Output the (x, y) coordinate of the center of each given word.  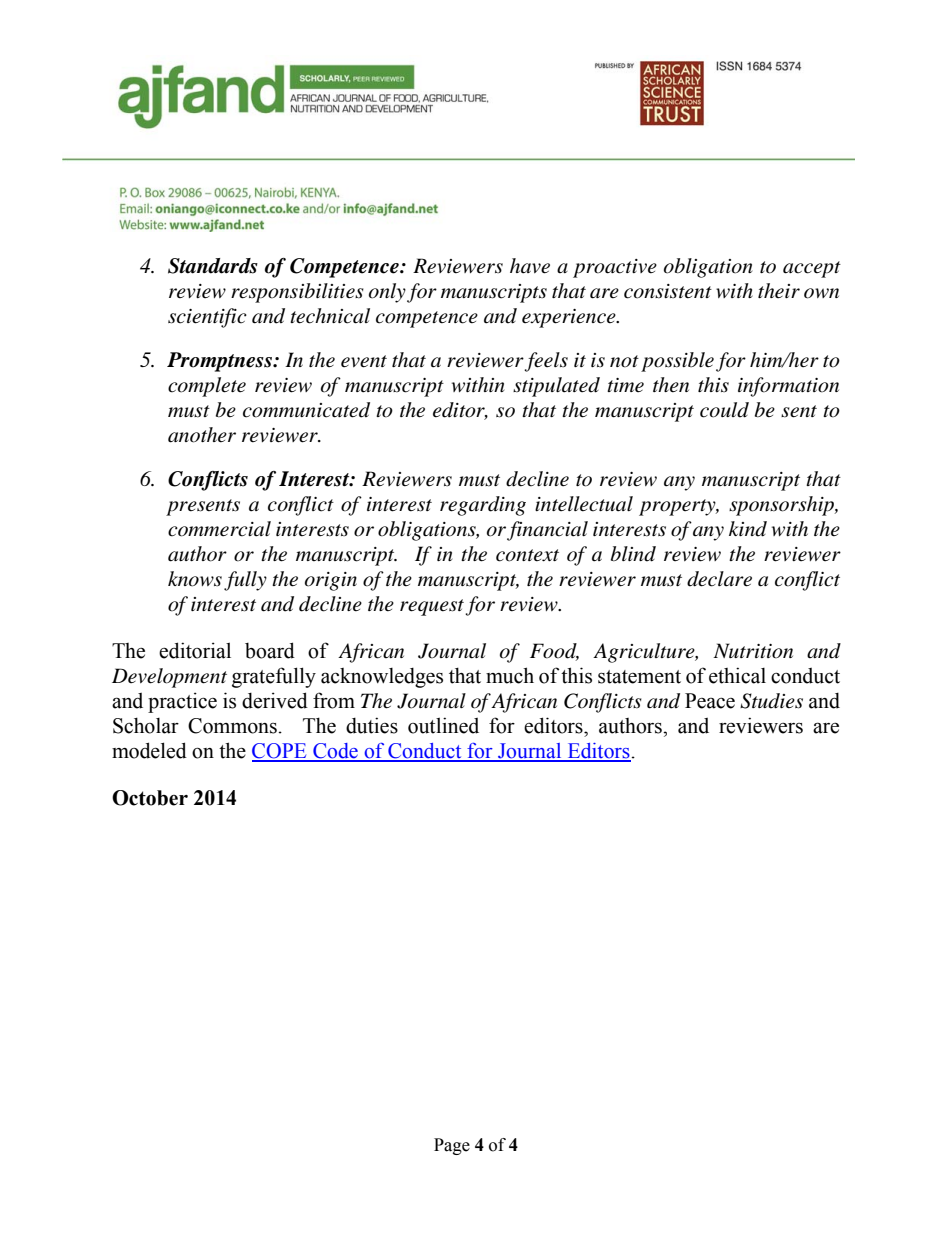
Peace (710, 701)
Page (452, 1146)
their (779, 291)
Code (335, 752)
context (527, 555)
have (530, 266)
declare (719, 579)
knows (195, 579)
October (150, 798)
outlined (443, 725)
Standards (213, 266)
